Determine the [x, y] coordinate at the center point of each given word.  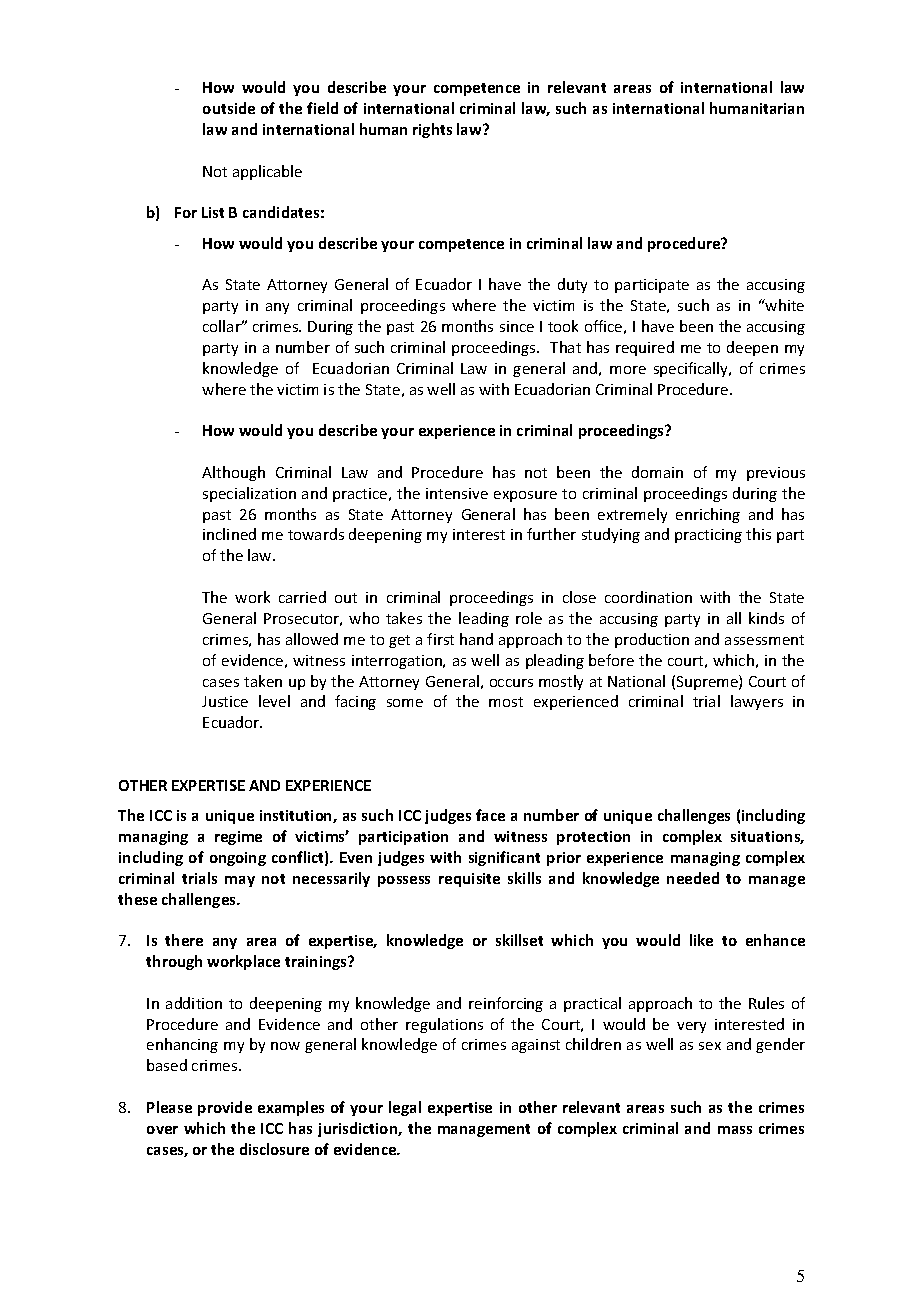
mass [735, 1130]
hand [476, 639]
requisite [469, 880]
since [517, 326]
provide [225, 1108]
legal [405, 1108]
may [240, 881]
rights [432, 130]
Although [233, 473]
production [652, 640]
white [784, 305]
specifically [692, 369]
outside [229, 108]
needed [693, 878]
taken [263, 681]
